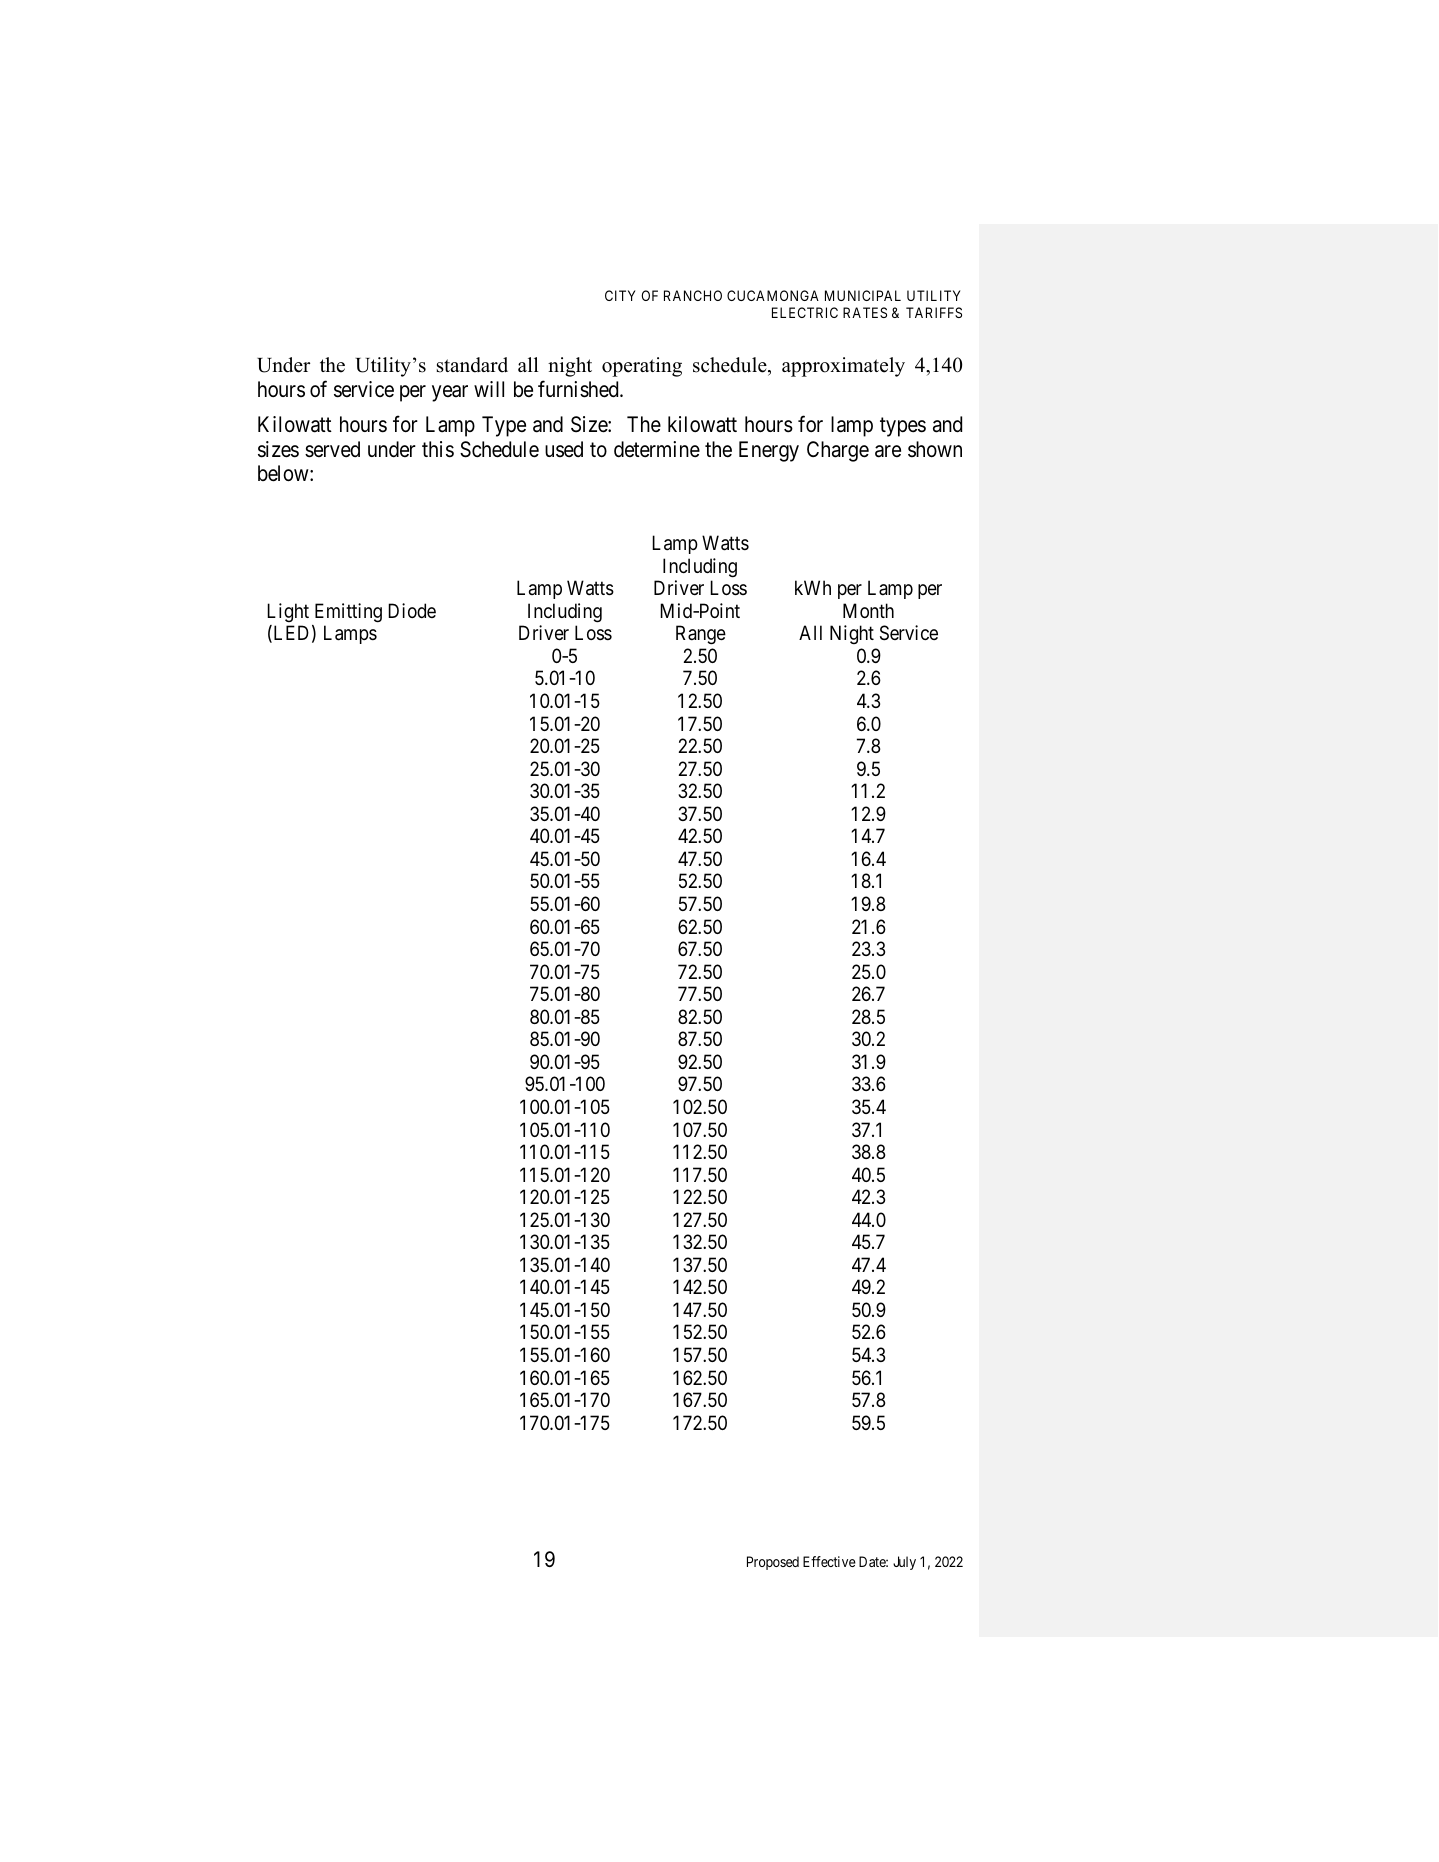  Describe the element at coordinates (412, 610) in the screenshot. I see `Diode` at that location.
